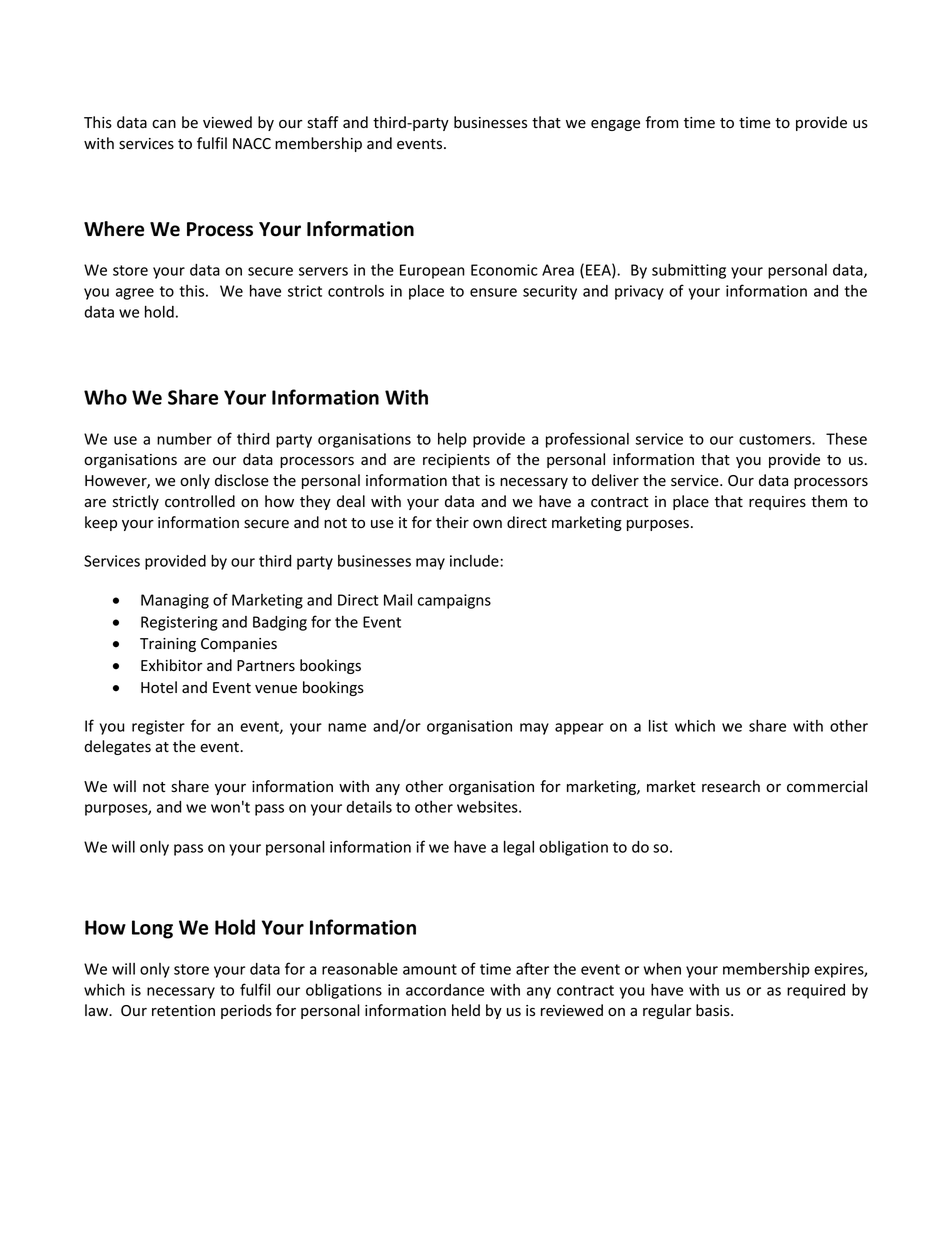  What do you see at coordinates (184, 439) in the screenshot?
I see `number` at bounding box center [184, 439].
